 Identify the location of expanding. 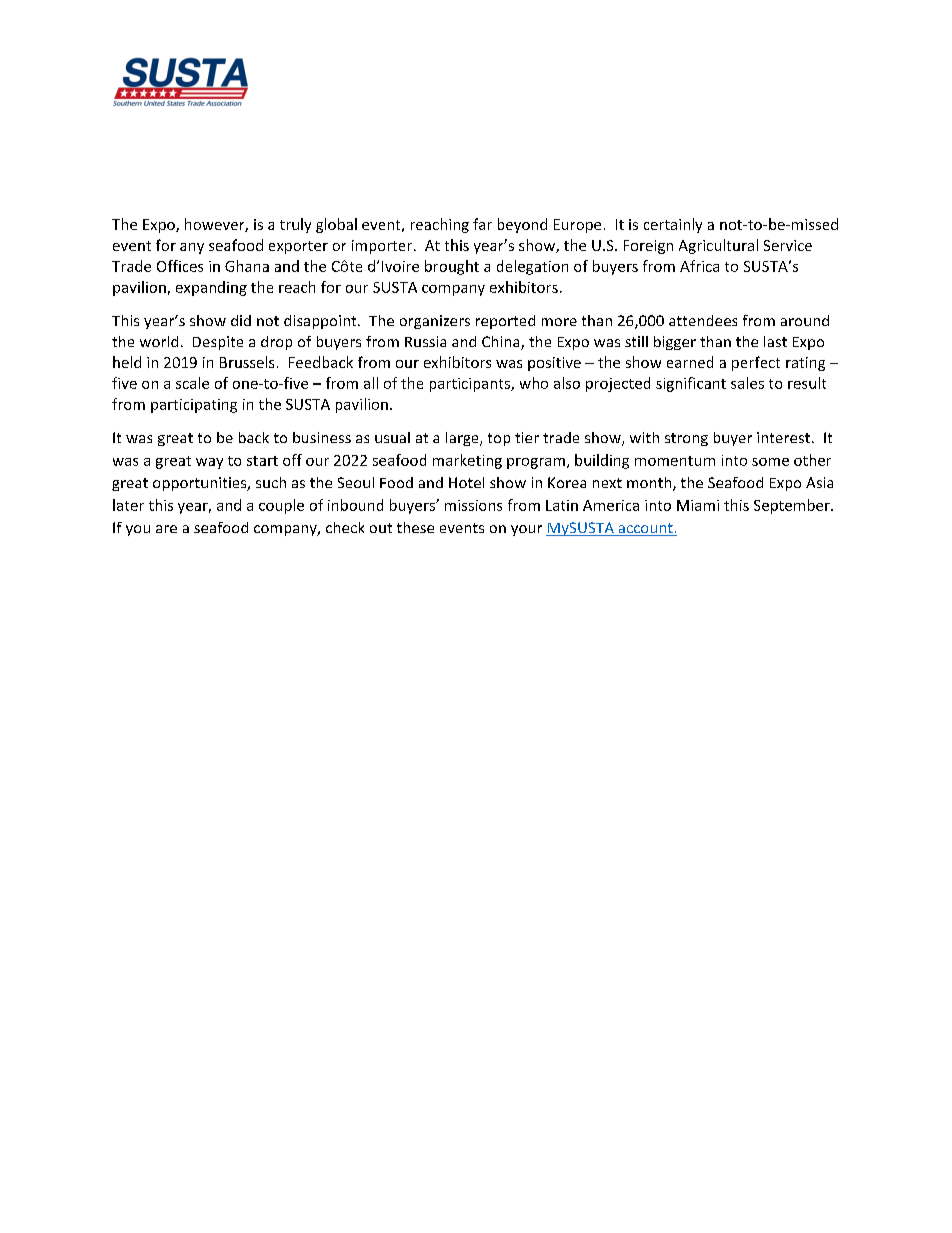
(211, 288).
